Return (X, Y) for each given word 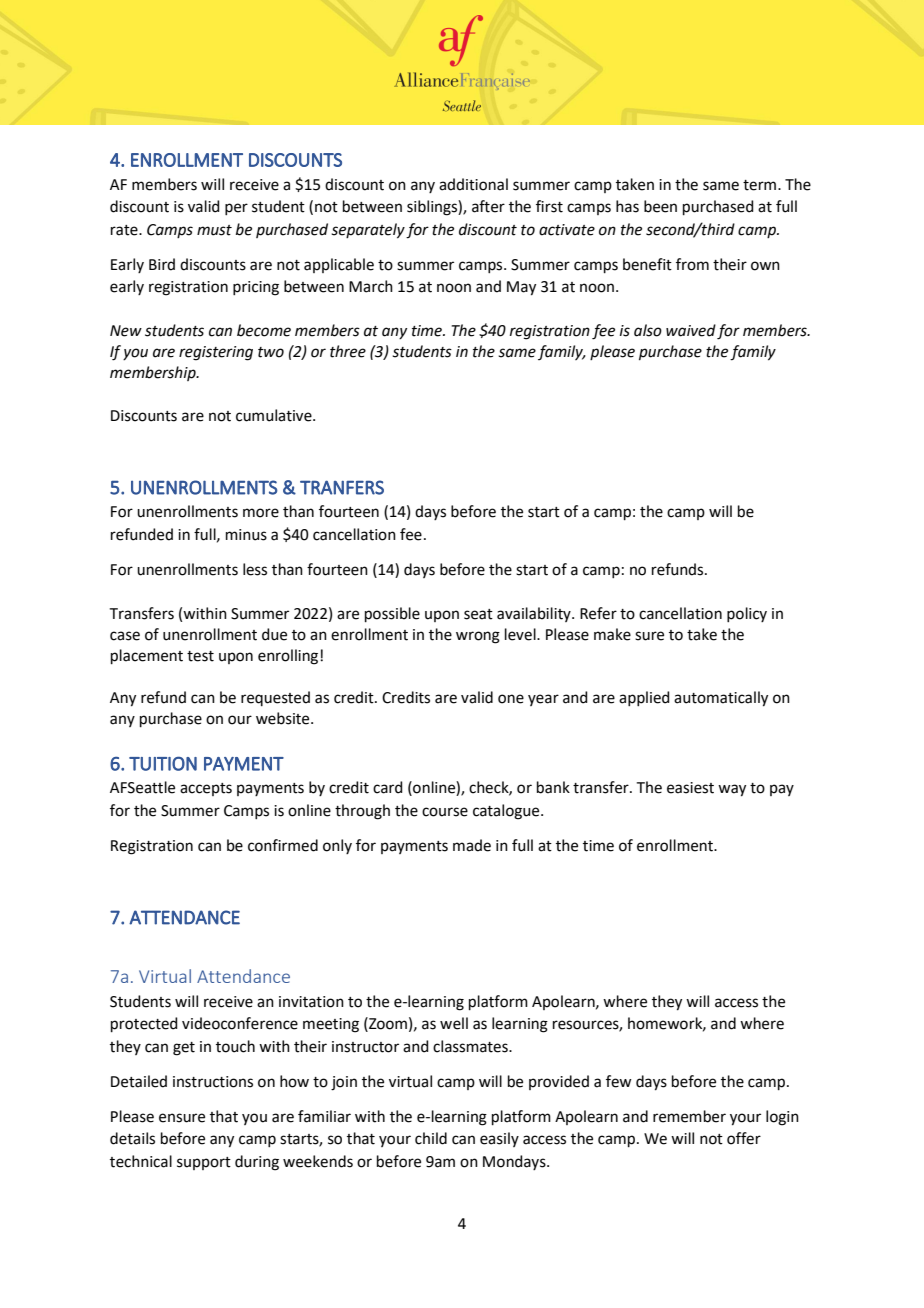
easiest (690, 788)
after (488, 206)
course (445, 812)
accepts (206, 789)
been (660, 206)
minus (246, 535)
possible (392, 614)
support (204, 1163)
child (431, 1138)
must (214, 230)
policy (747, 614)
